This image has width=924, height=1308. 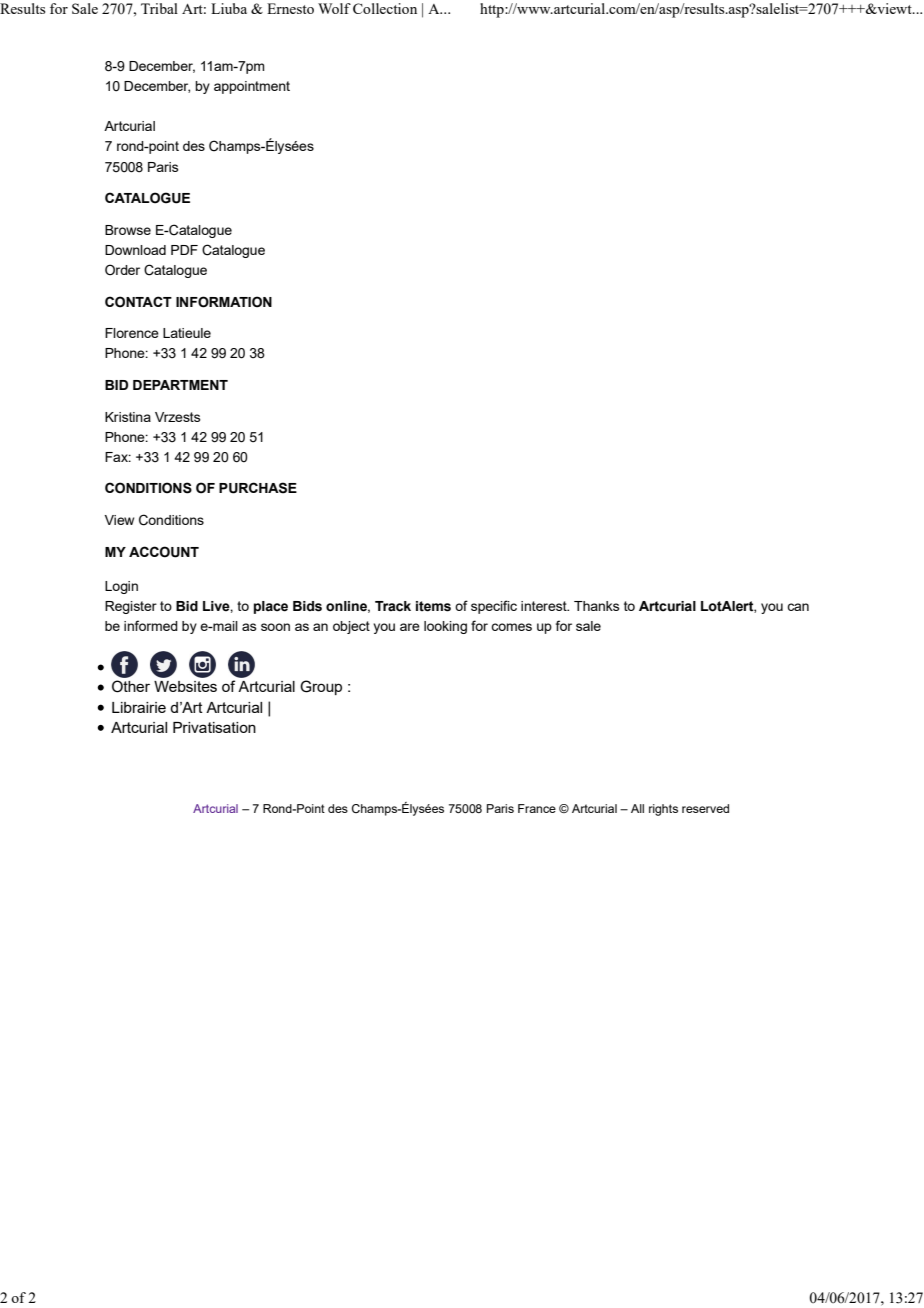 What do you see at coordinates (224, 302) in the image?
I see `INFORMATION` at bounding box center [224, 302].
